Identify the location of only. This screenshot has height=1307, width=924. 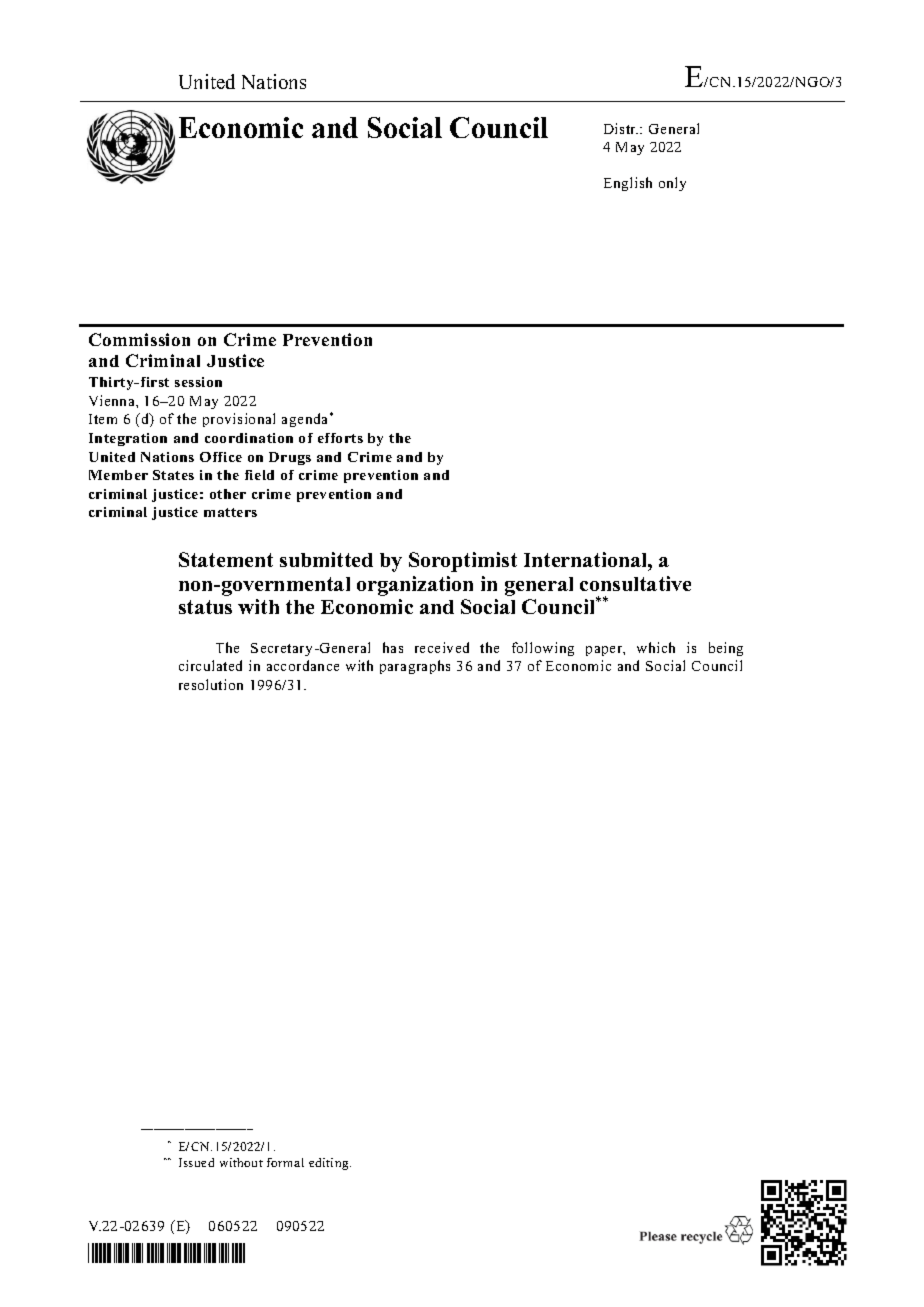
(672, 184).
